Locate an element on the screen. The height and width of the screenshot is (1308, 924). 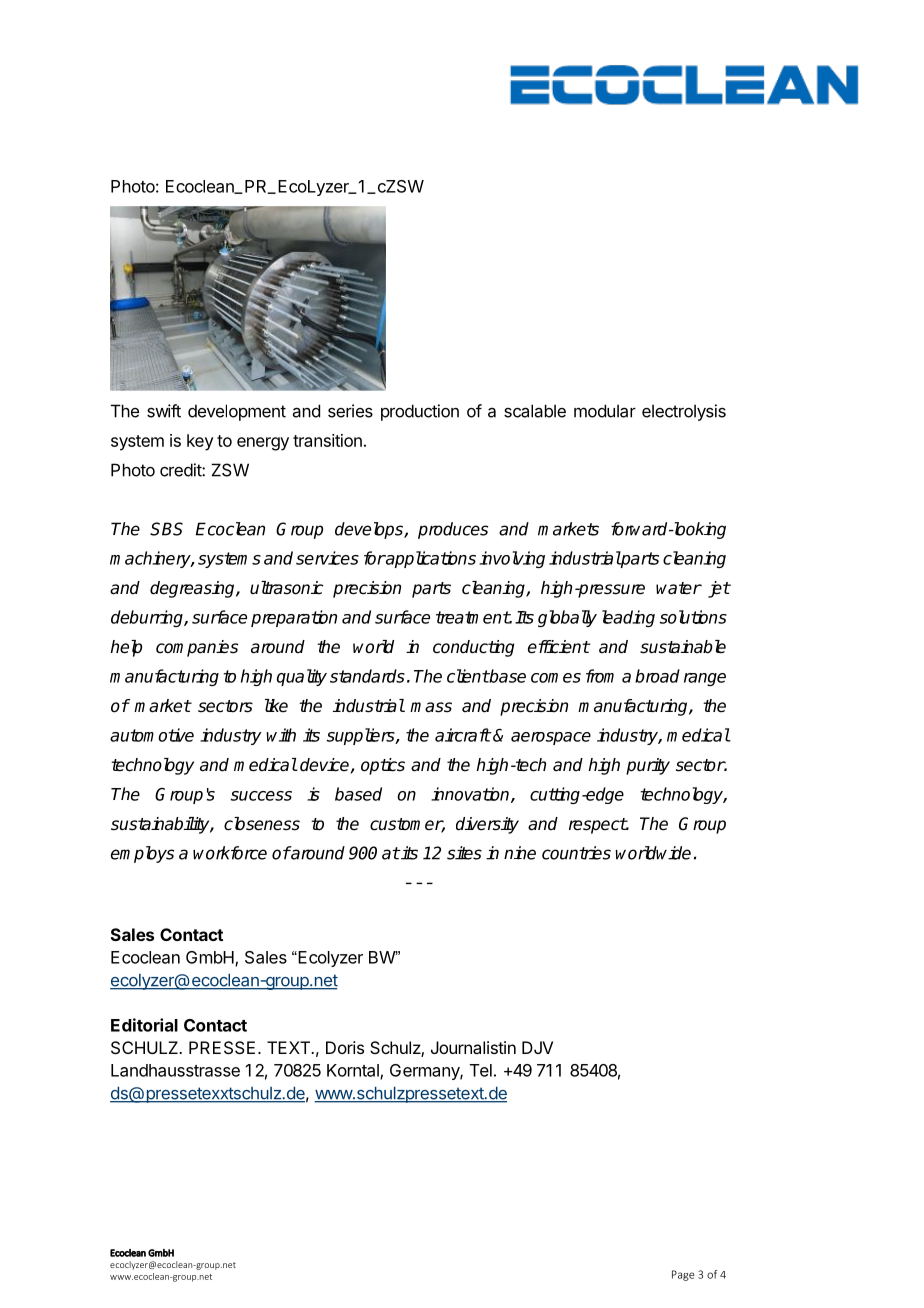
production is located at coordinates (420, 412).
